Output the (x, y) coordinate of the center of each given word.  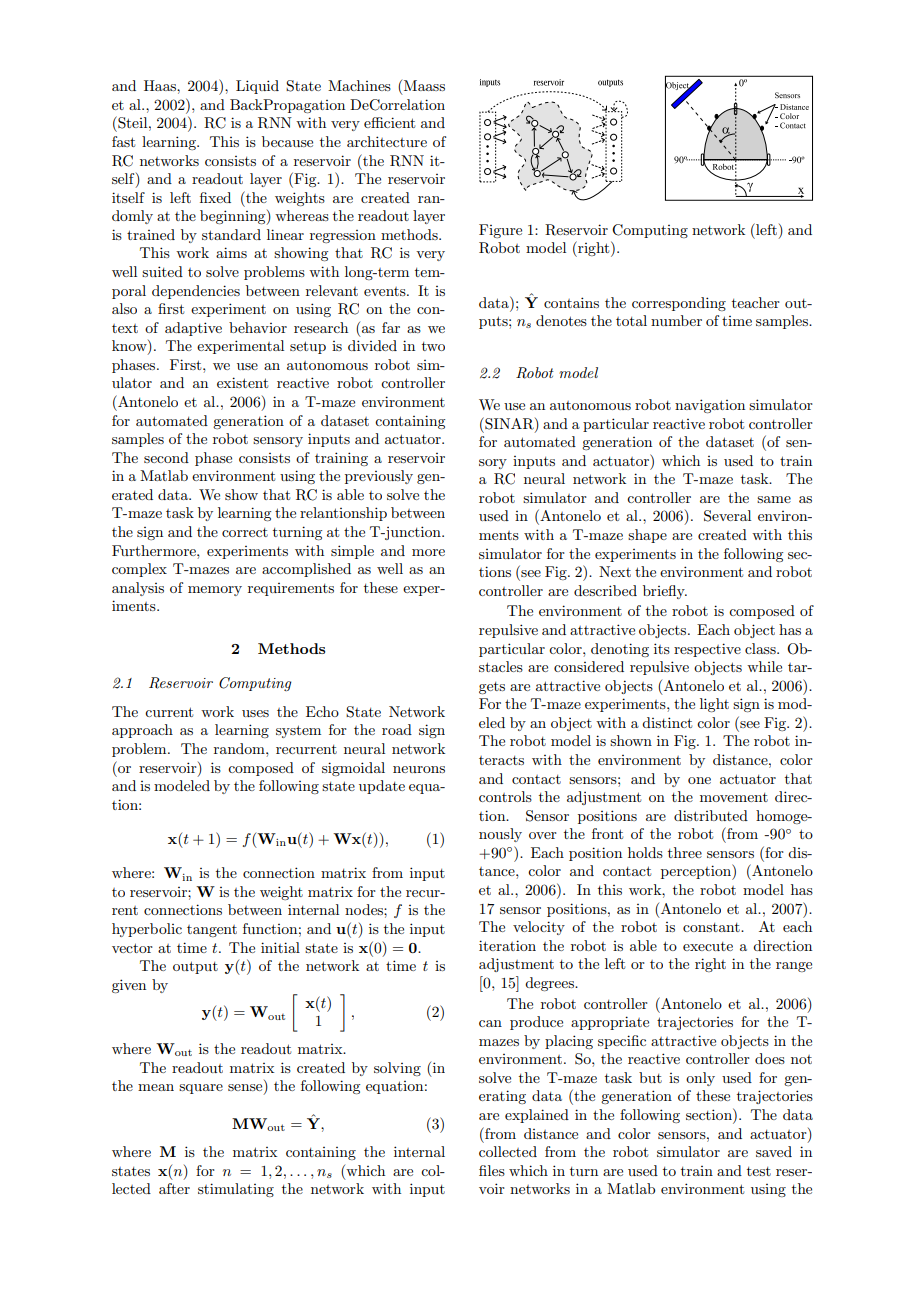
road (397, 729)
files (492, 1170)
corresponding (679, 304)
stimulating (236, 1190)
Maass (424, 85)
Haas (161, 85)
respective (707, 650)
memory (215, 591)
